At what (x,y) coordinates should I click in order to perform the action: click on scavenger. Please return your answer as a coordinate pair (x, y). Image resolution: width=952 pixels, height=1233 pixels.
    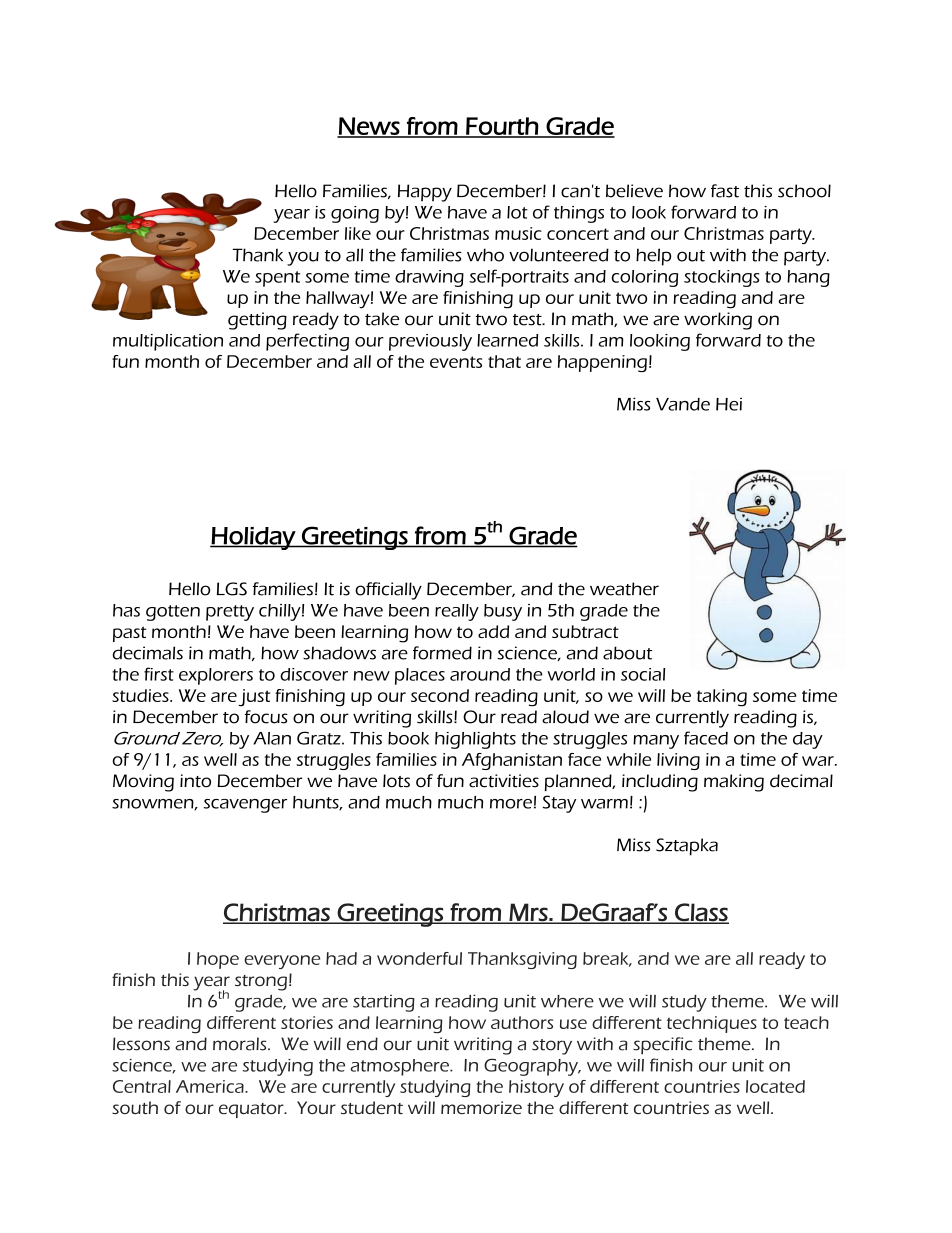
    Looking at the image, I should click on (245, 806).
